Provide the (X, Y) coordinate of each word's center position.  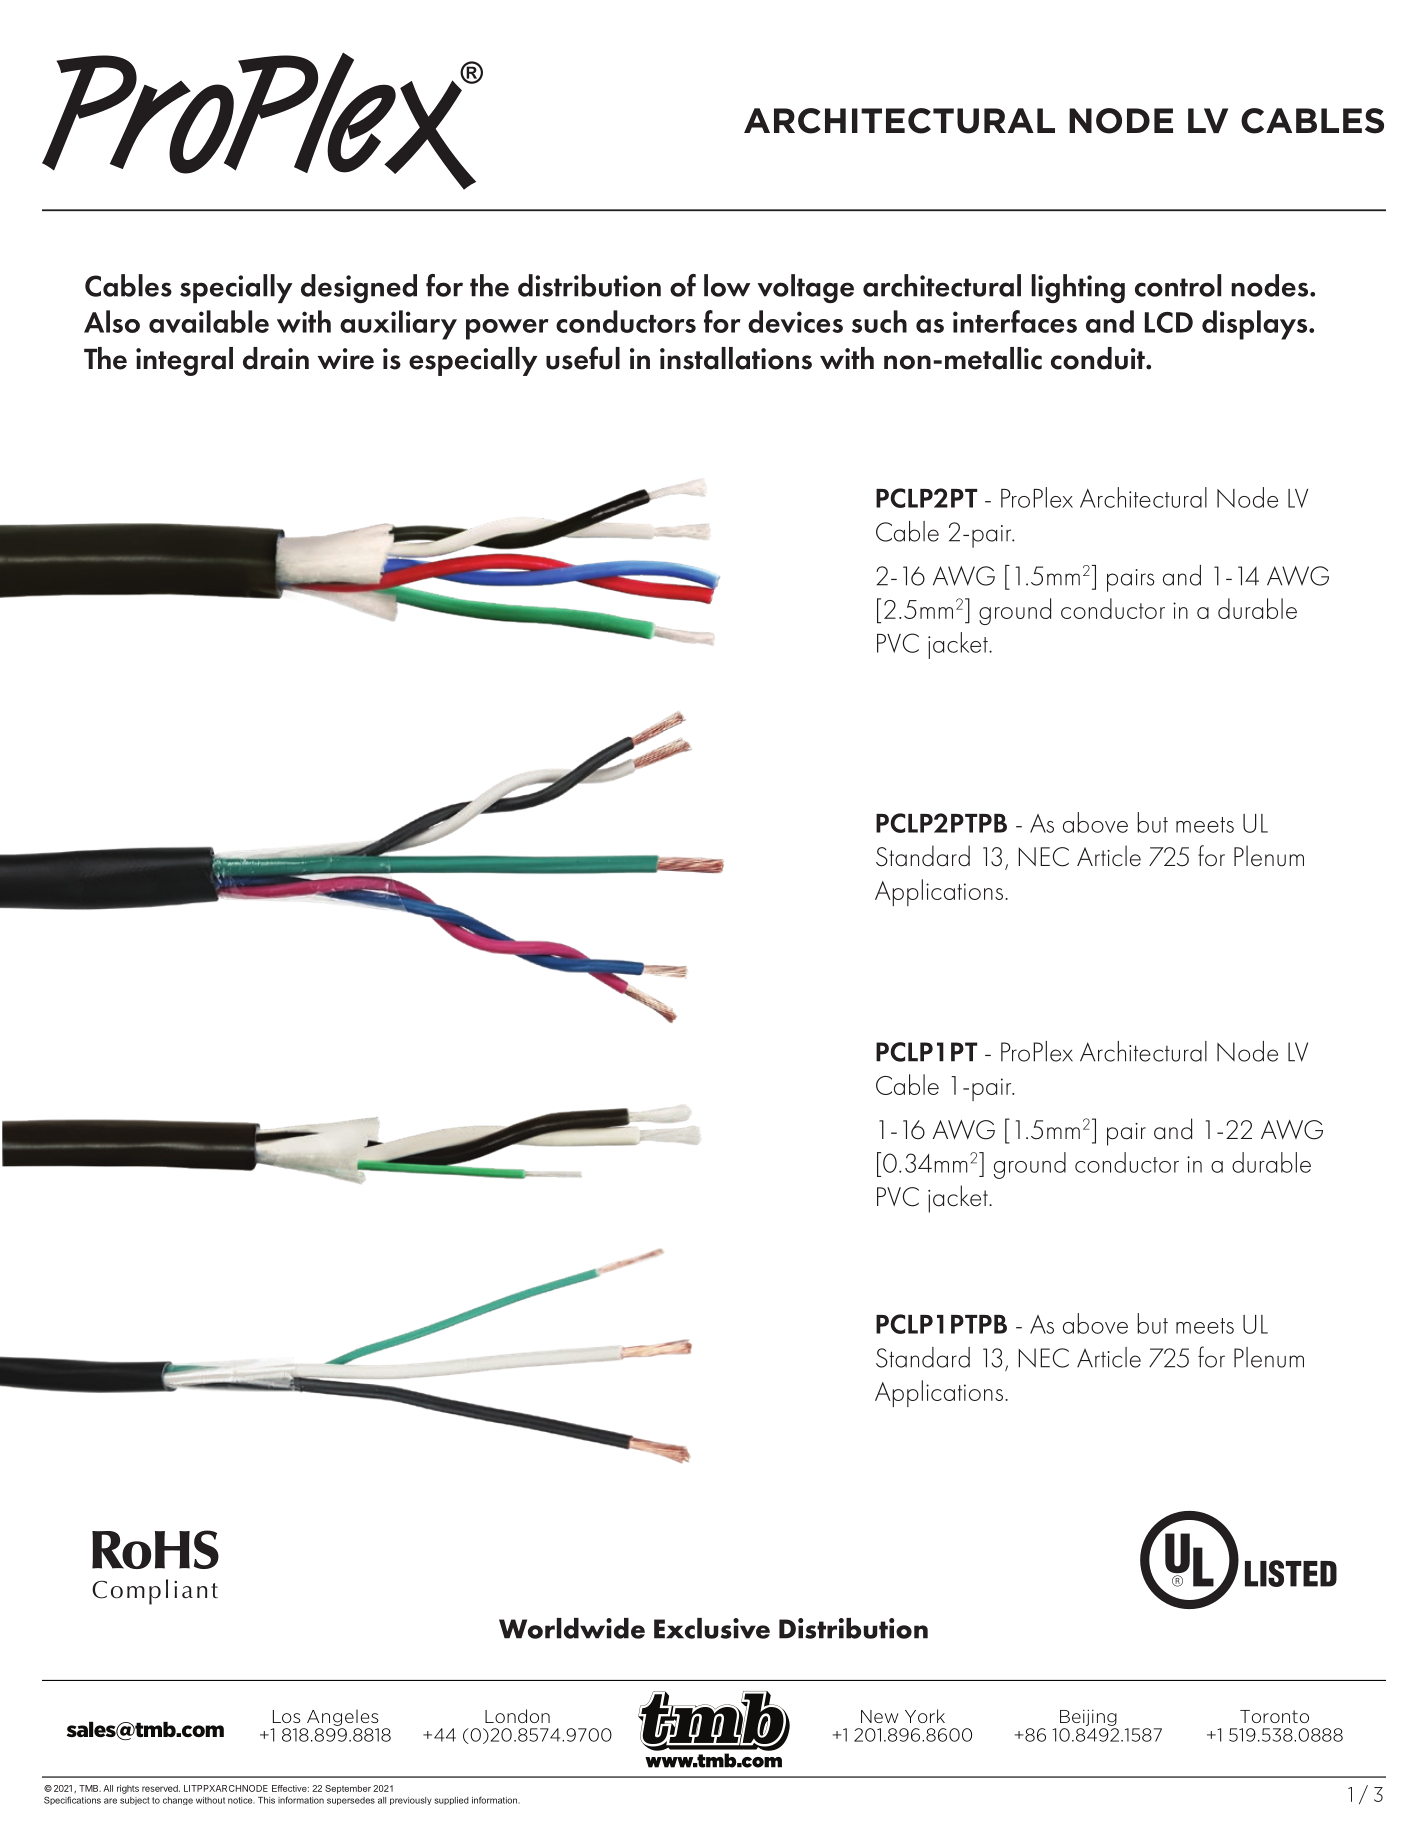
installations (736, 358)
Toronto (1274, 1716)
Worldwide (572, 1628)
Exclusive (712, 1628)
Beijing (1088, 1717)
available (209, 321)
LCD (1169, 322)
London (517, 1716)
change (178, 1801)
